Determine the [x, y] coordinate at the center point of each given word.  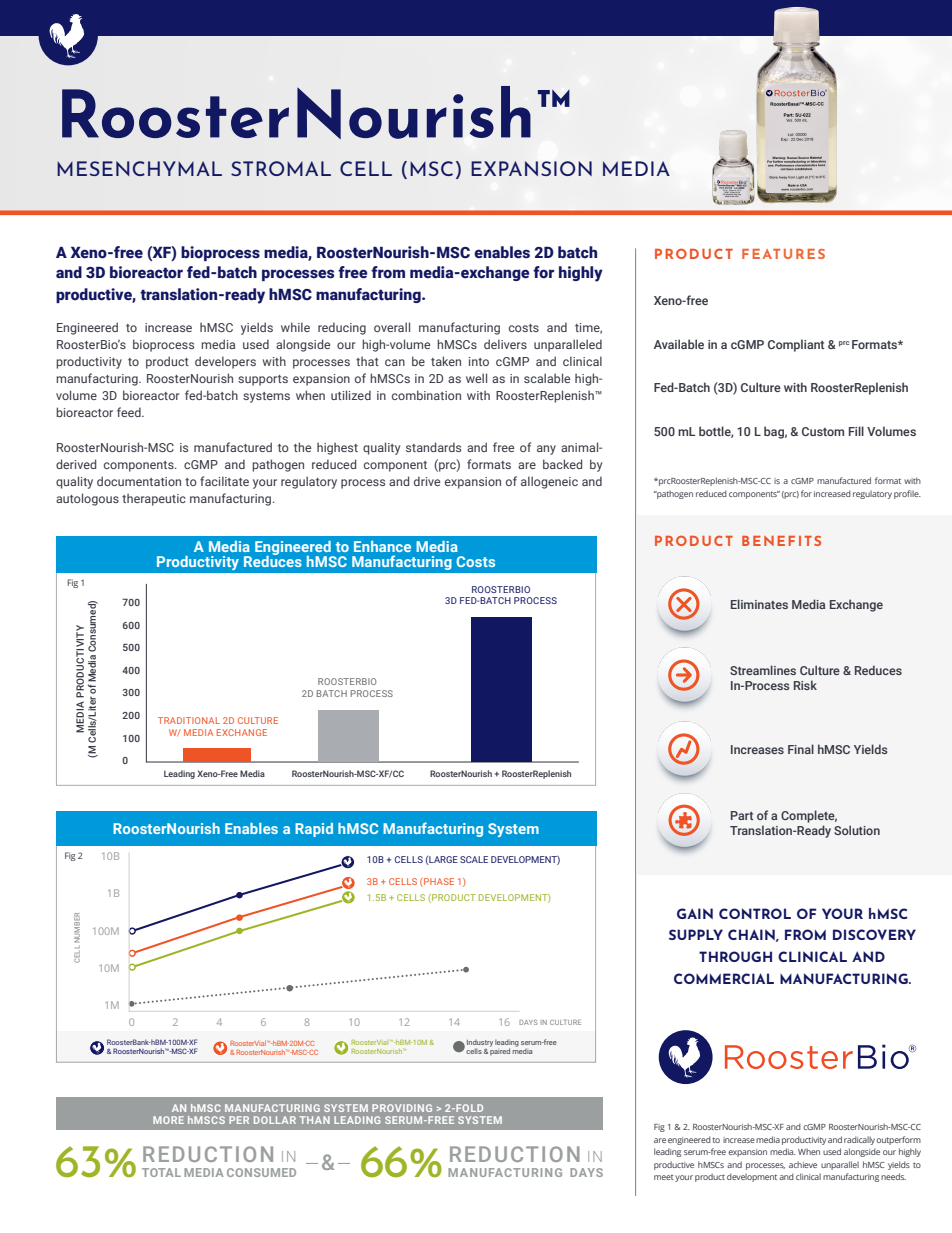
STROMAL [281, 168]
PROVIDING [402, 1108]
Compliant [796, 345]
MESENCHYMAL [139, 168]
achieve [803, 1164]
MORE [168, 1120]
